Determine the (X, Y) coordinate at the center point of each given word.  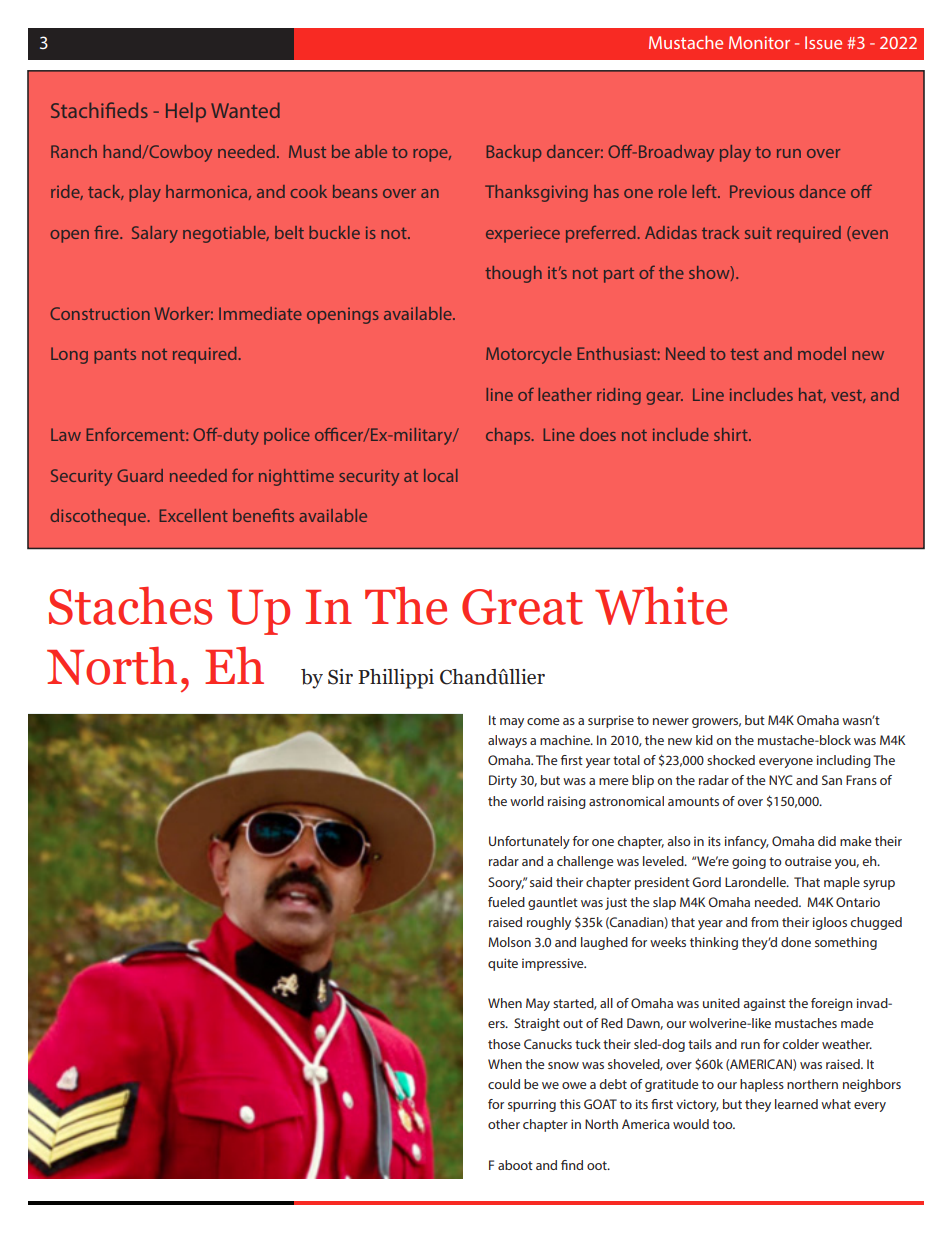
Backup (513, 153)
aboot (515, 1165)
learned (796, 1104)
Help (186, 112)
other (504, 1124)
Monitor (759, 42)
